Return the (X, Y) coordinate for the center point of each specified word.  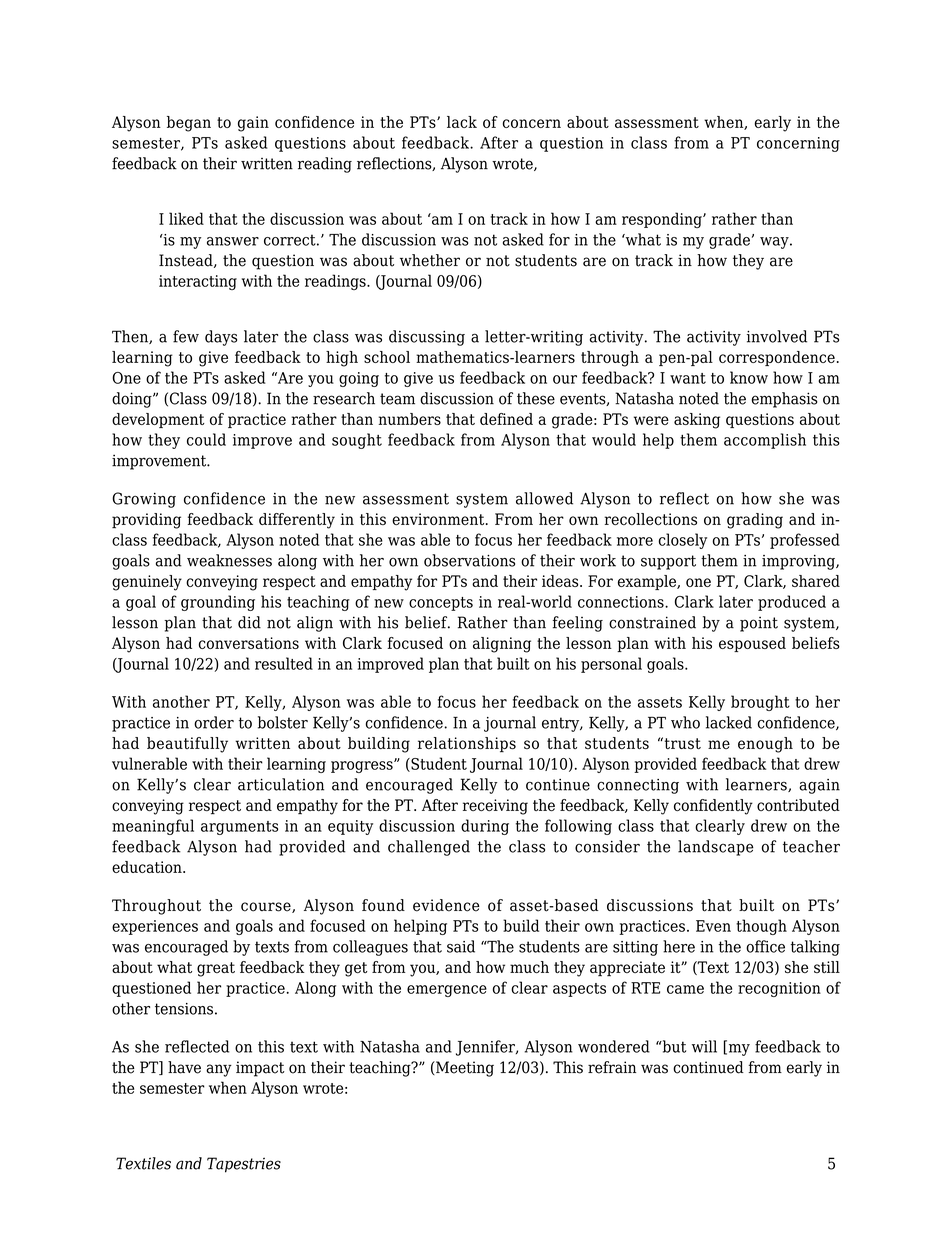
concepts (441, 604)
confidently (713, 807)
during (485, 827)
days (221, 338)
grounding (218, 603)
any (219, 1070)
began (189, 124)
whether (430, 260)
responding (663, 220)
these (536, 398)
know (749, 377)
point (759, 624)
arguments (239, 828)
